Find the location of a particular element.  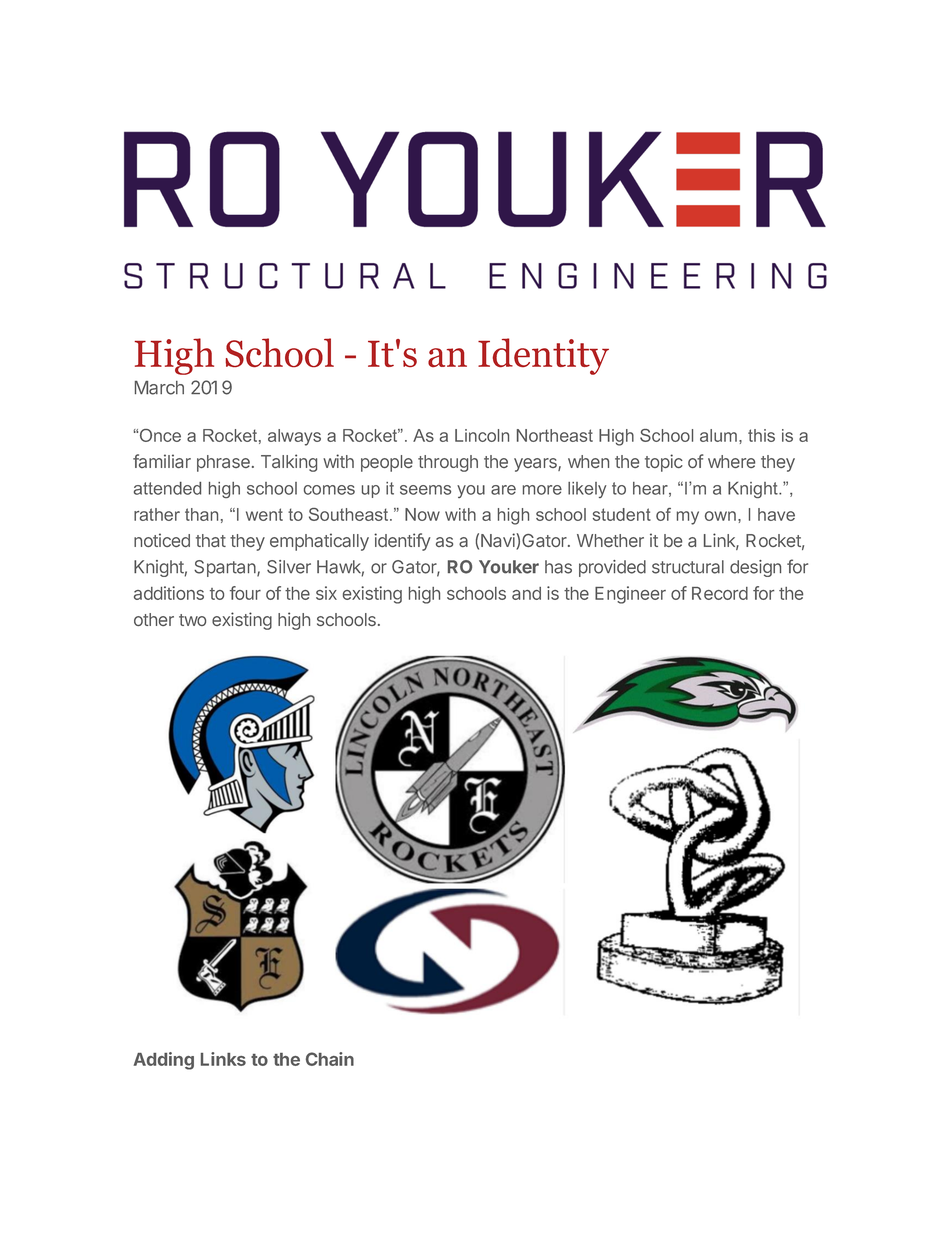

alum is located at coordinates (718, 435).
